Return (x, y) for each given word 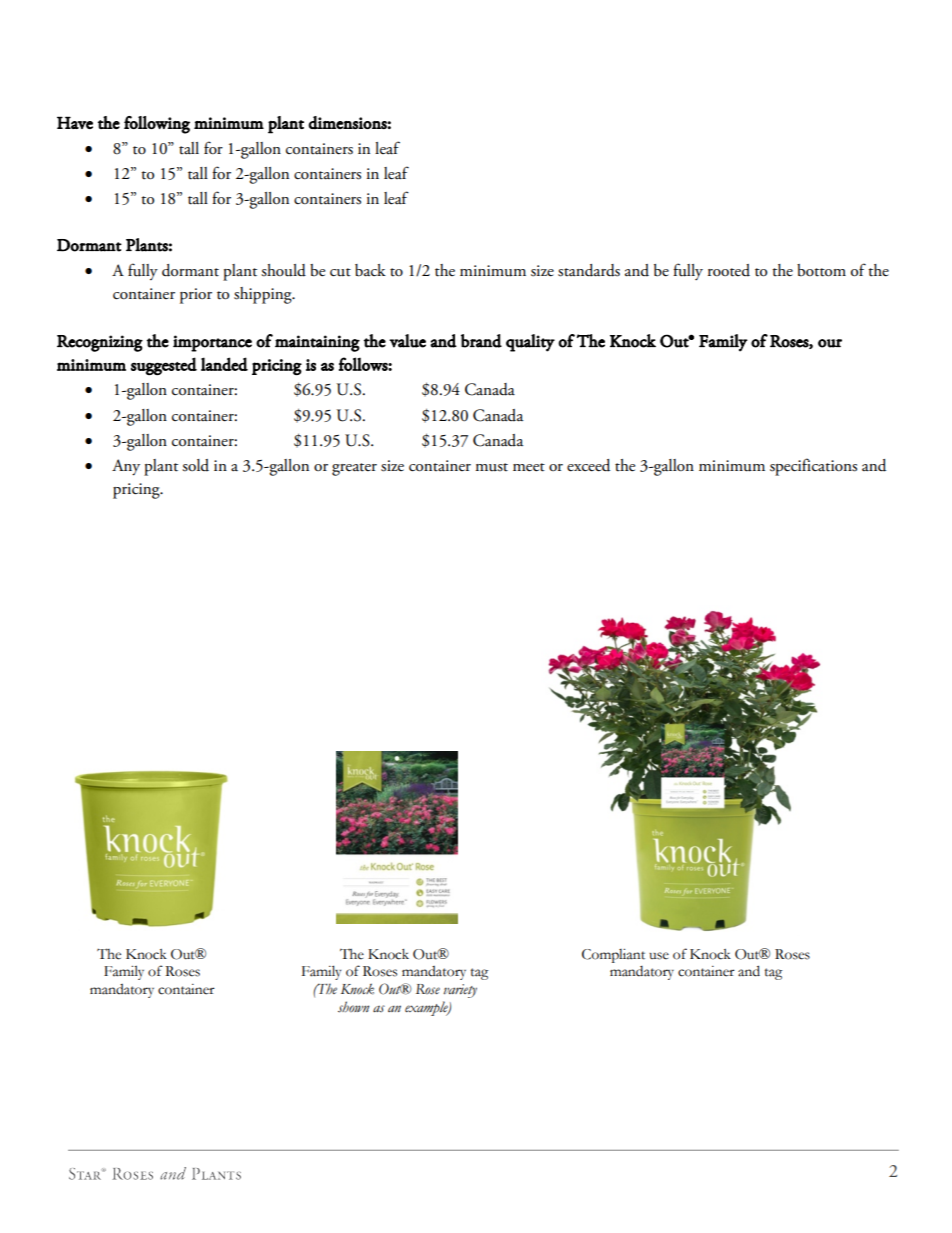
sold (195, 465)
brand (481, 341)
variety (460, 991)
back (370, 270)
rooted (729, 270)
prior (196, 296)
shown (354, 1007)
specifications (813, 467)
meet (529, 467)
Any (126, 467)
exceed (588, 465)
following (157, 125)
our (830, 343)
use (659, 956)
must (491, 467)
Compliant (613, 956)
